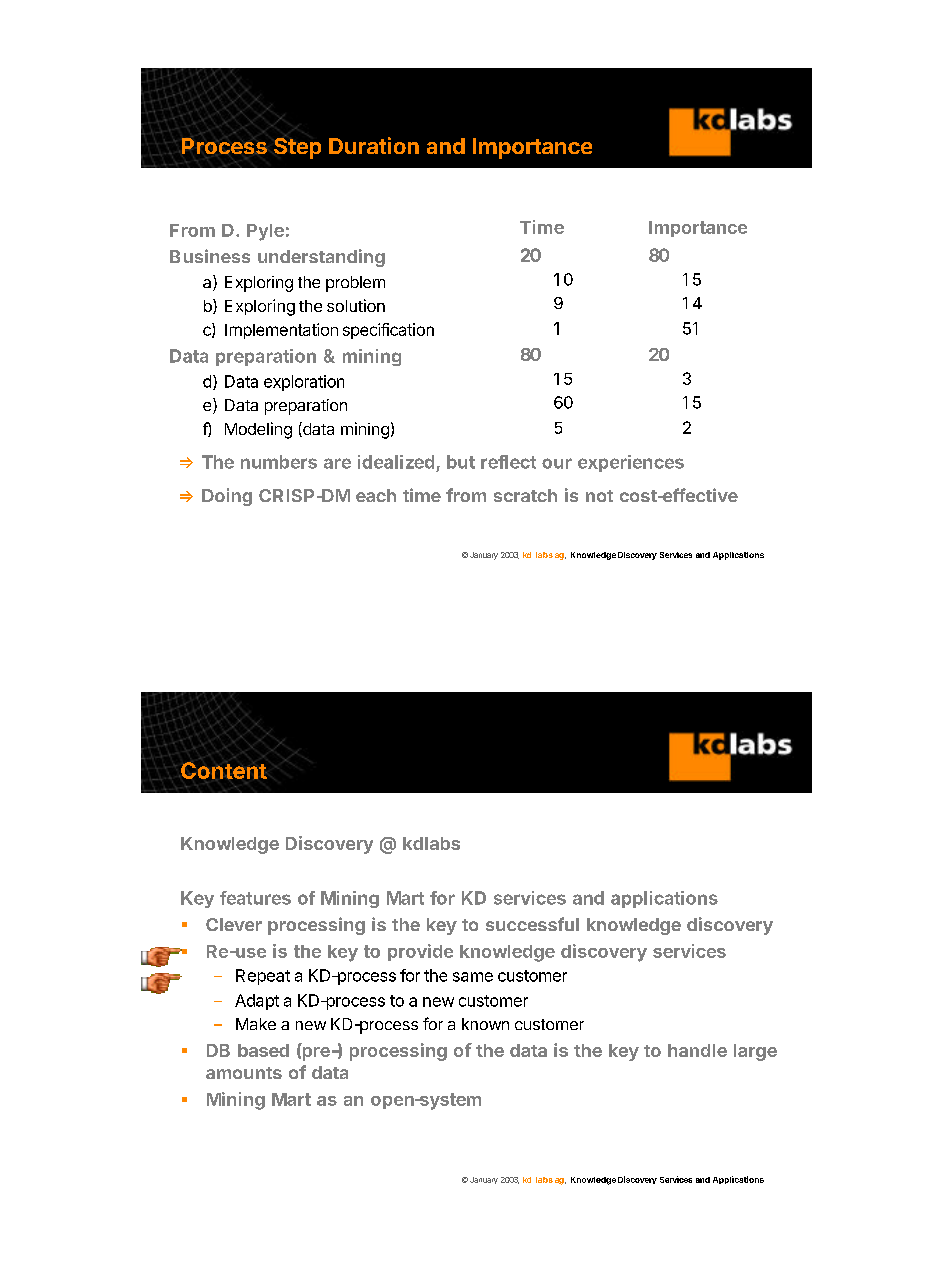  What do you see at coordinates (223, 770) in the image?
I see `Content` at bounding box center [223, 770].
